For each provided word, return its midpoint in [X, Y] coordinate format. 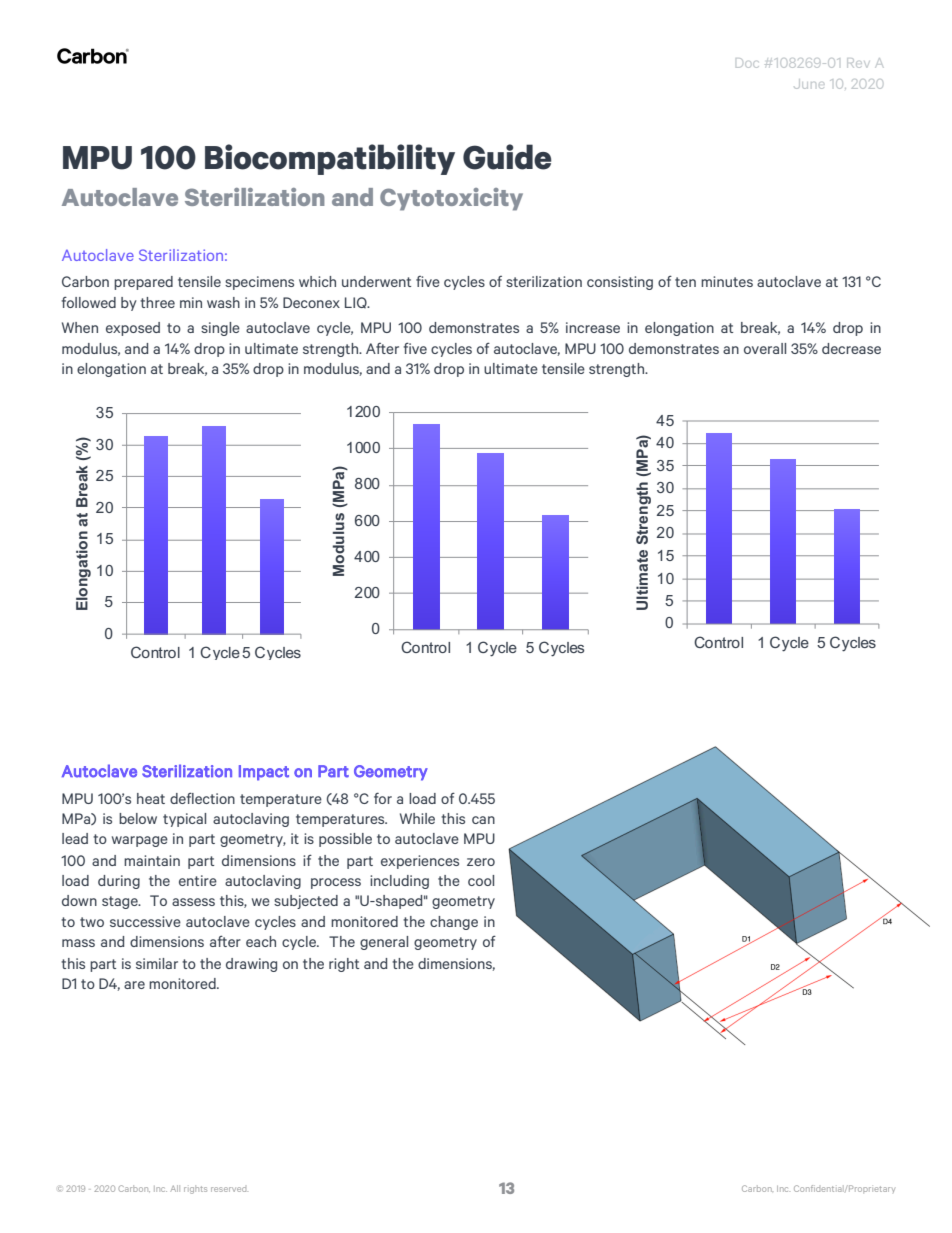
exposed [133, 329]
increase [593, 327]
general [384, 943]
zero [481, 862]
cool [481, 880]
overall [765, 348]
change [454, 923]
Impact [264, 773]
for [383, 798]
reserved [229, 1189]
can [483, 820]
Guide [507, 157]
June [809, 84]
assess [193, 902]
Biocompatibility [330, 159]
